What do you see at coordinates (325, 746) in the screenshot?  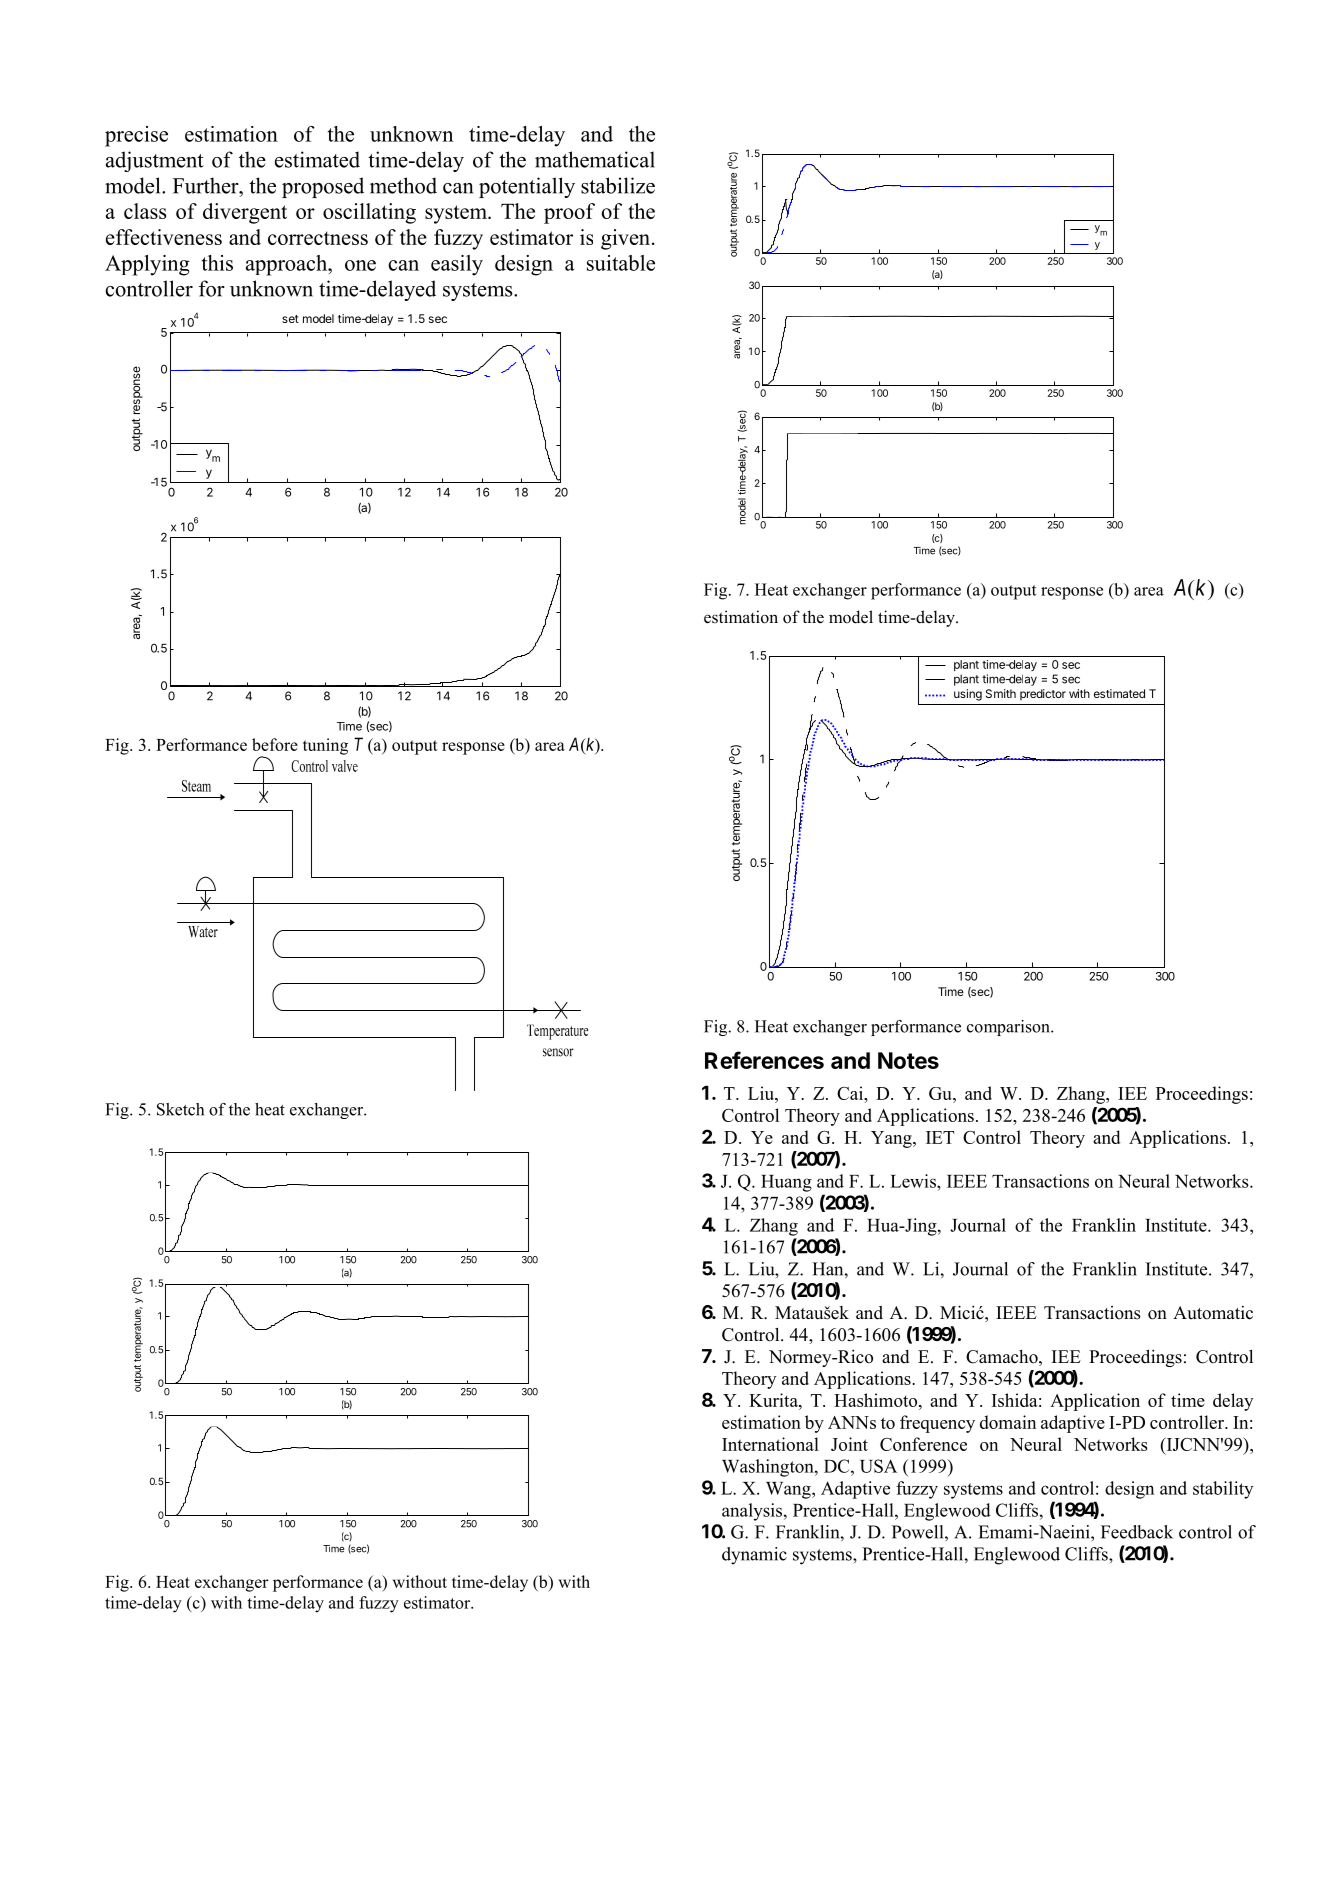 I see `tuning` at bounding box center [325, 746].
